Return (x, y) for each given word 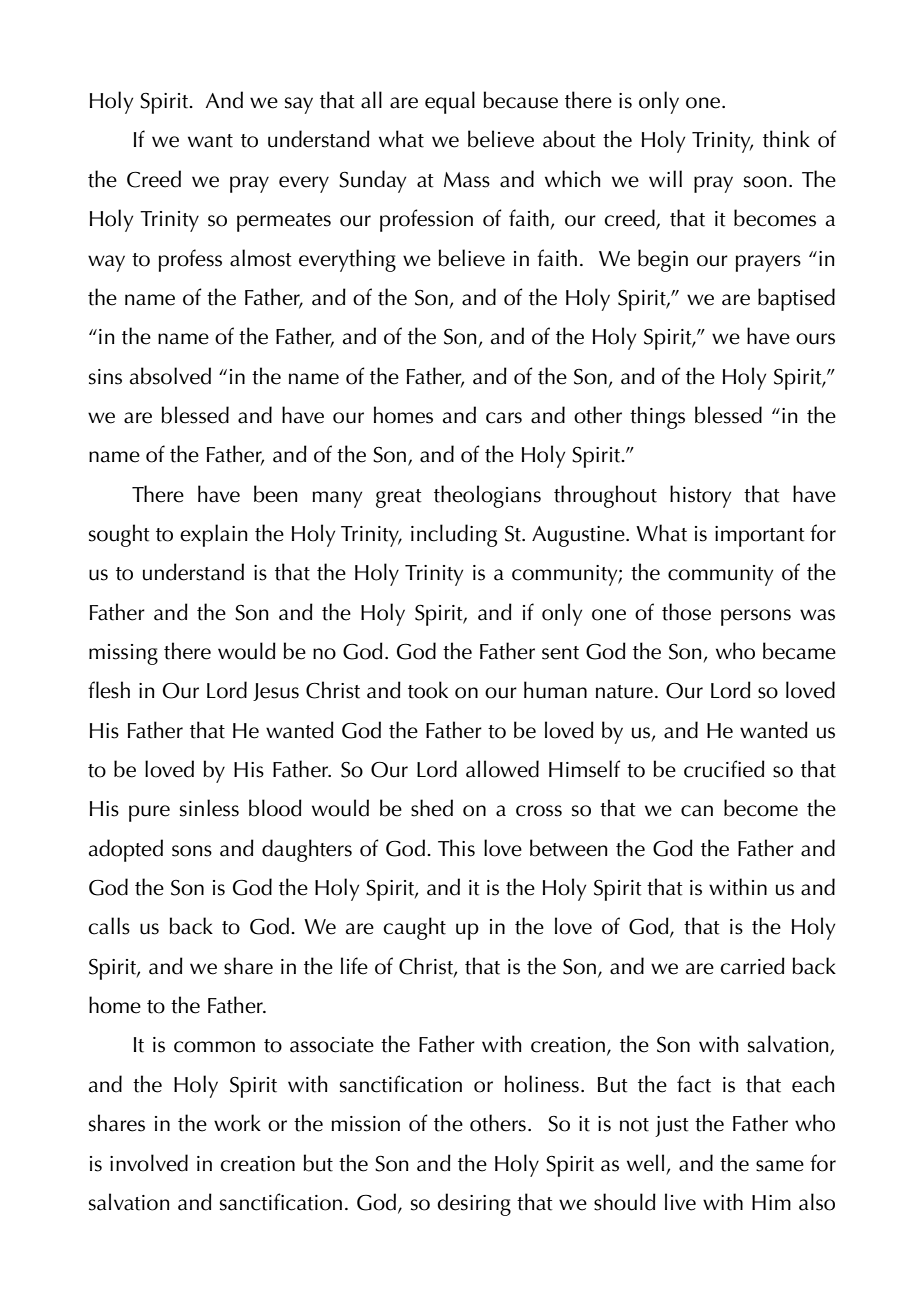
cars (504, 418)
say (299, 105)
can (697, 811)
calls (109, 926)
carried (752, 966)
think (786, 139)
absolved (170, 376)
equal (450, 102)
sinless (209, 808)
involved (149, 1163)
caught (414, 928)
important (760, 536)
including (454, 535)
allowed (502, 769)
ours (815, 339)
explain (214, 535)
